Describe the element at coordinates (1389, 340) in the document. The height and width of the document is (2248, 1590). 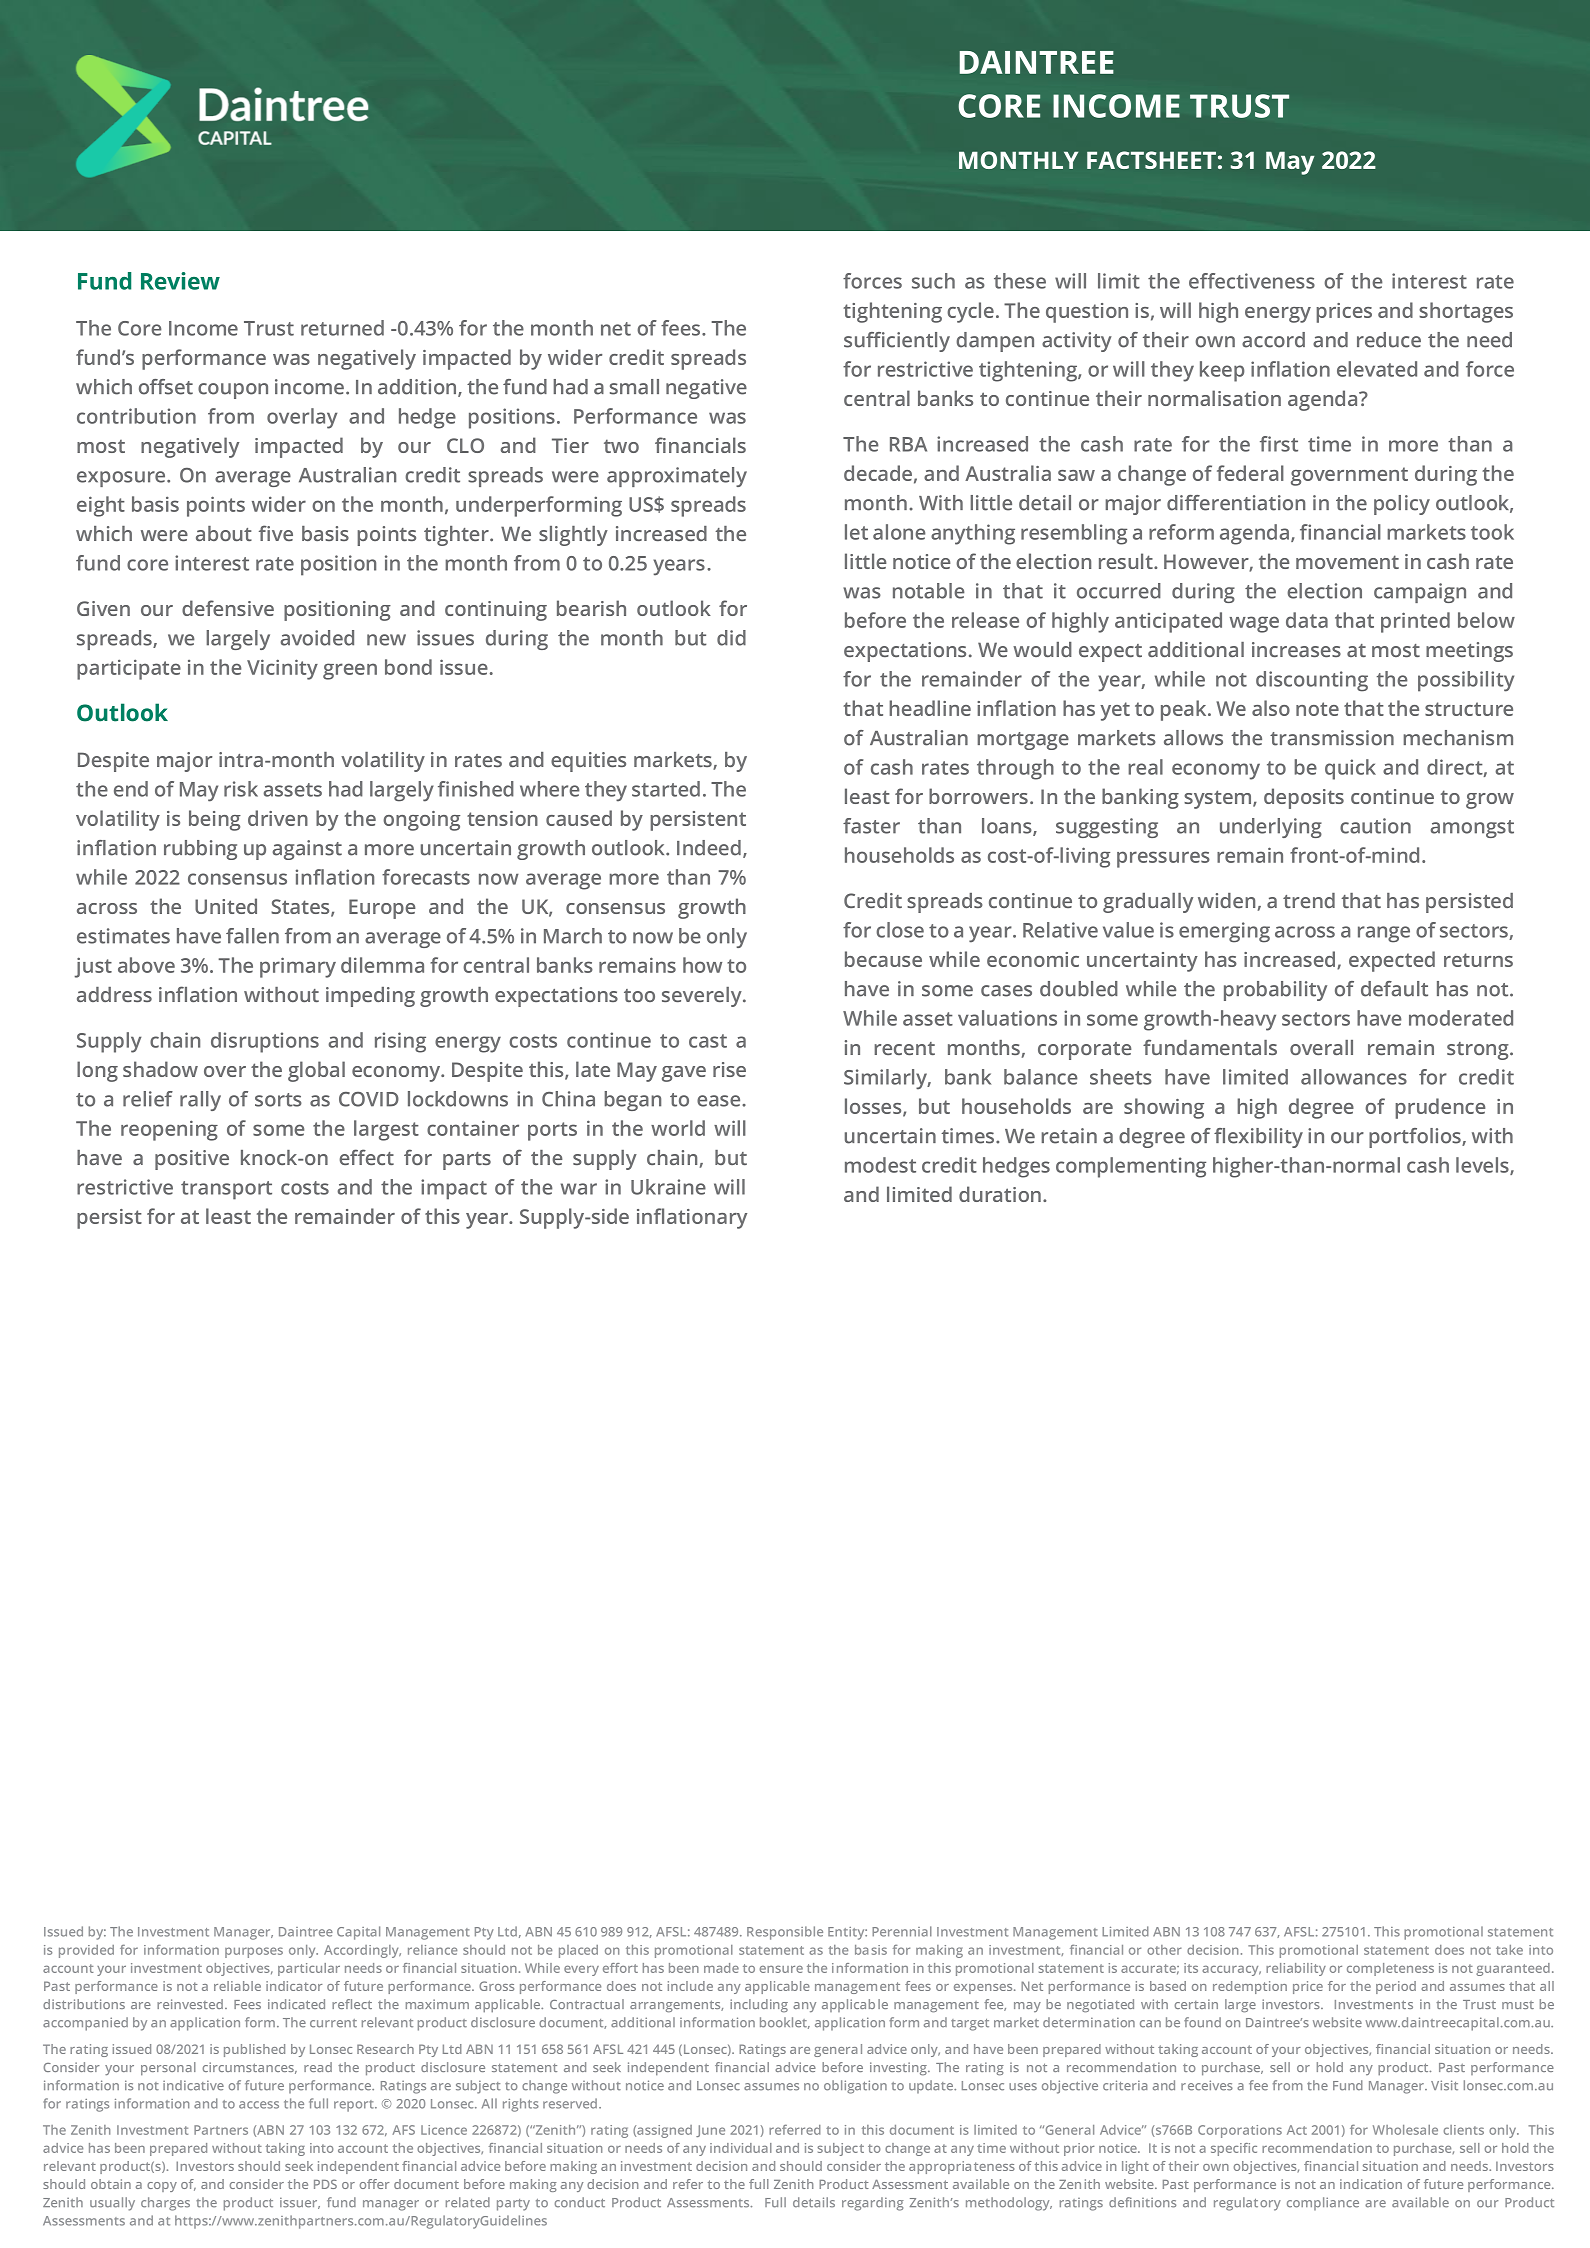
I see `reduce` at that location.
